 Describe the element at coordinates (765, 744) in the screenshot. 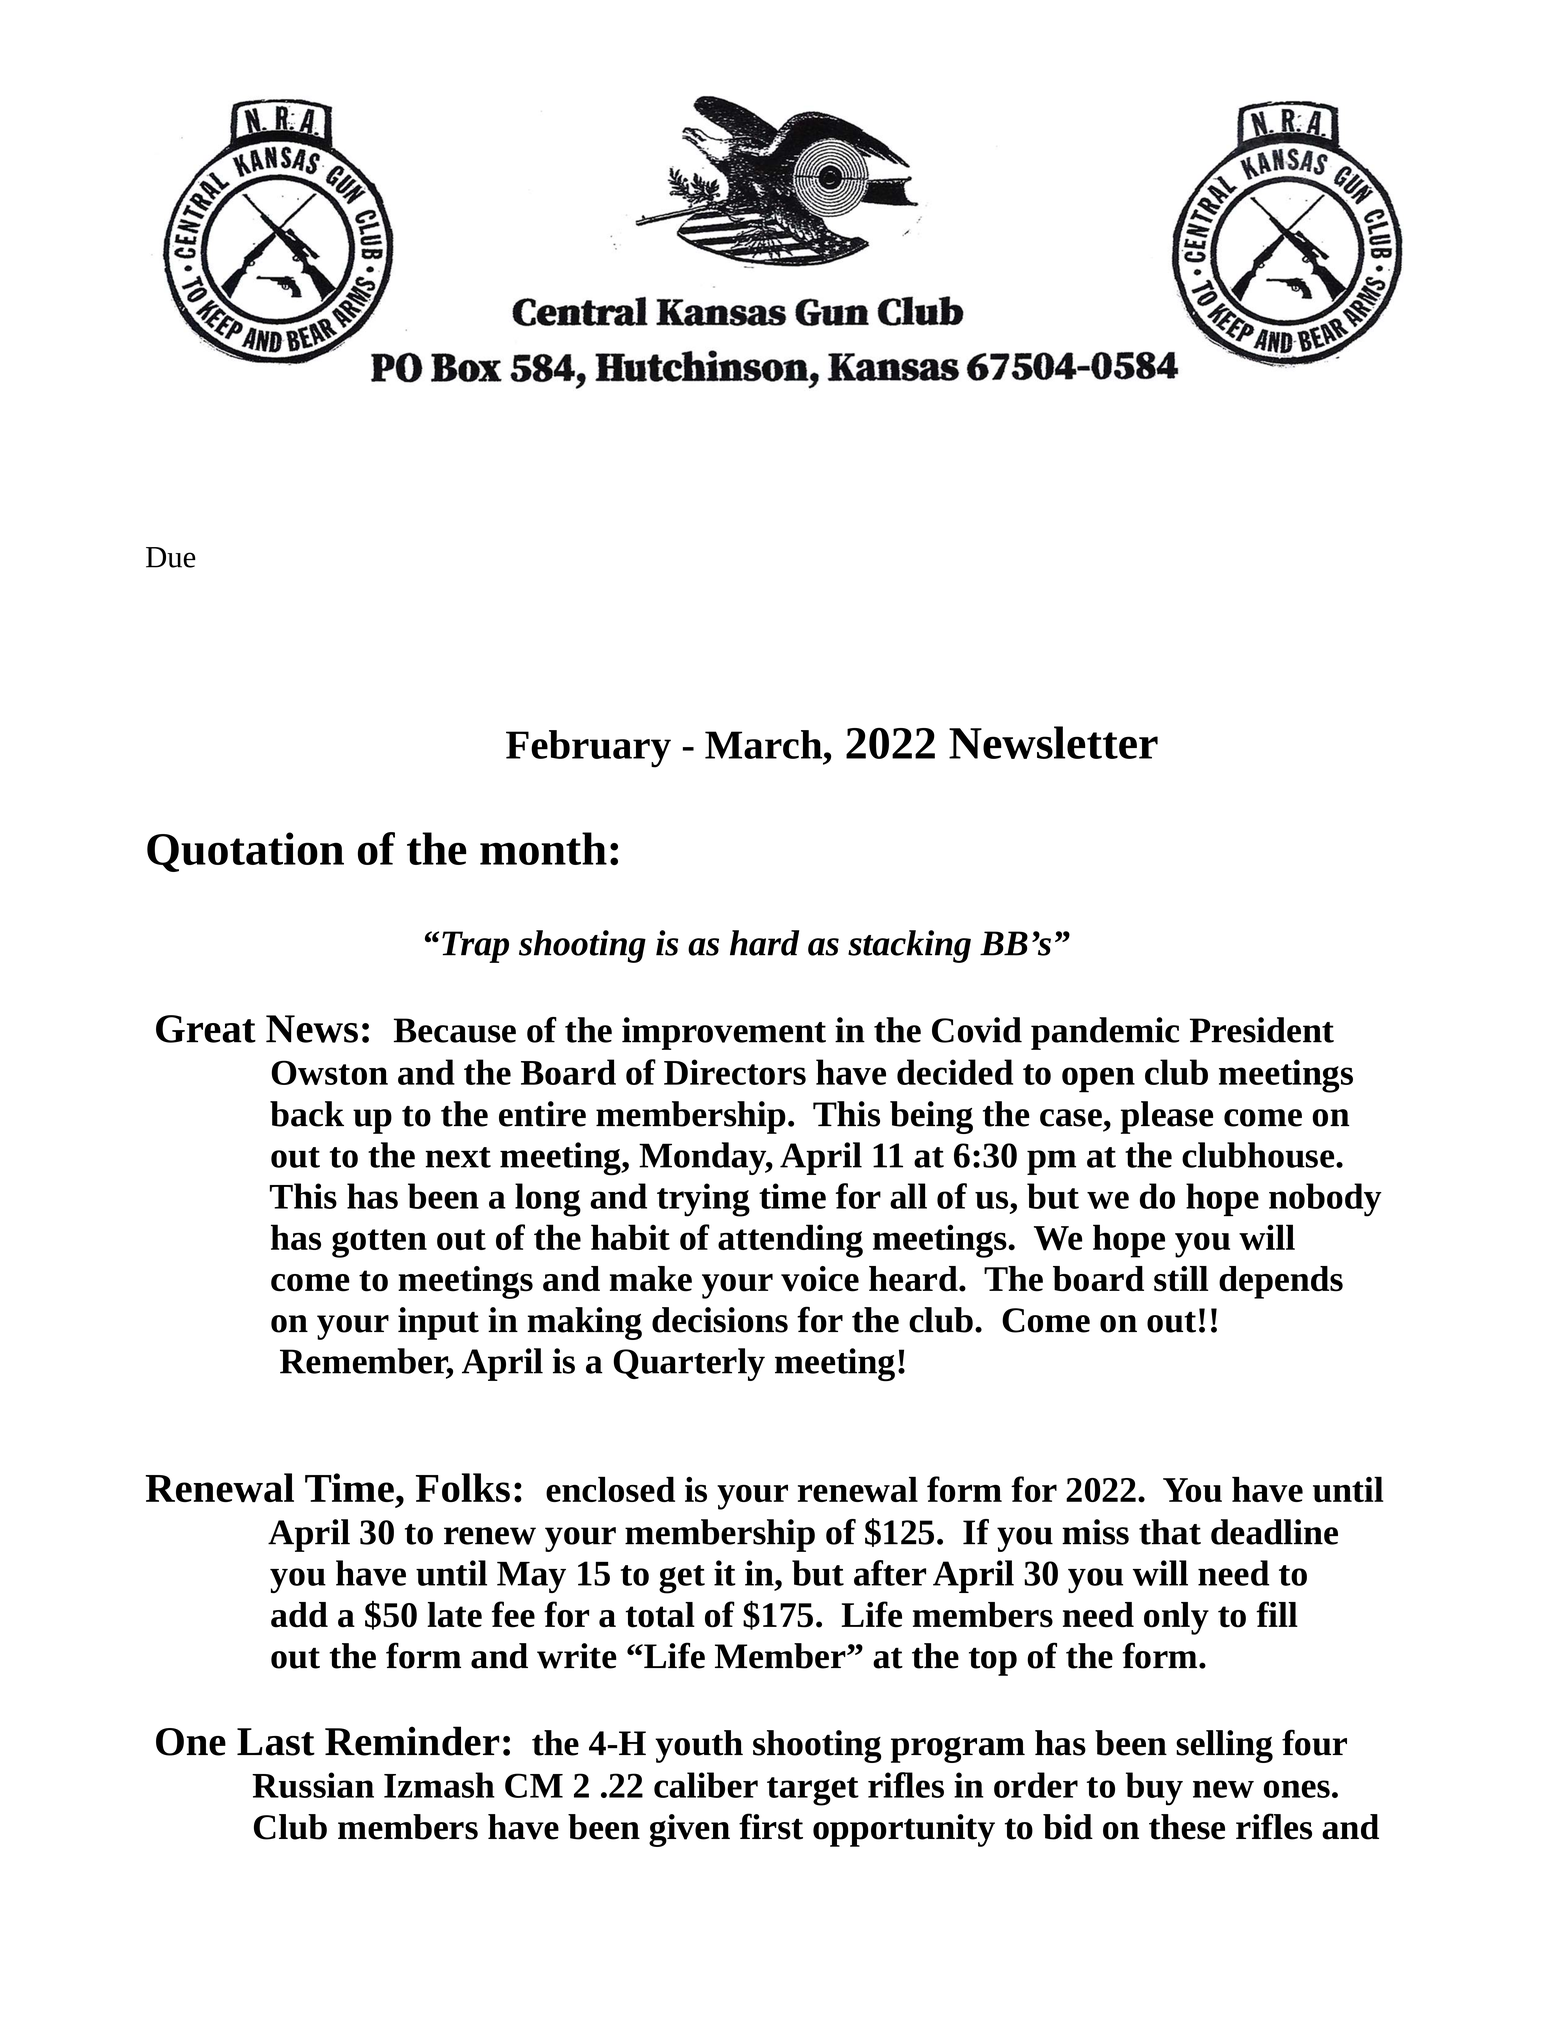

I see `March` at that location.
